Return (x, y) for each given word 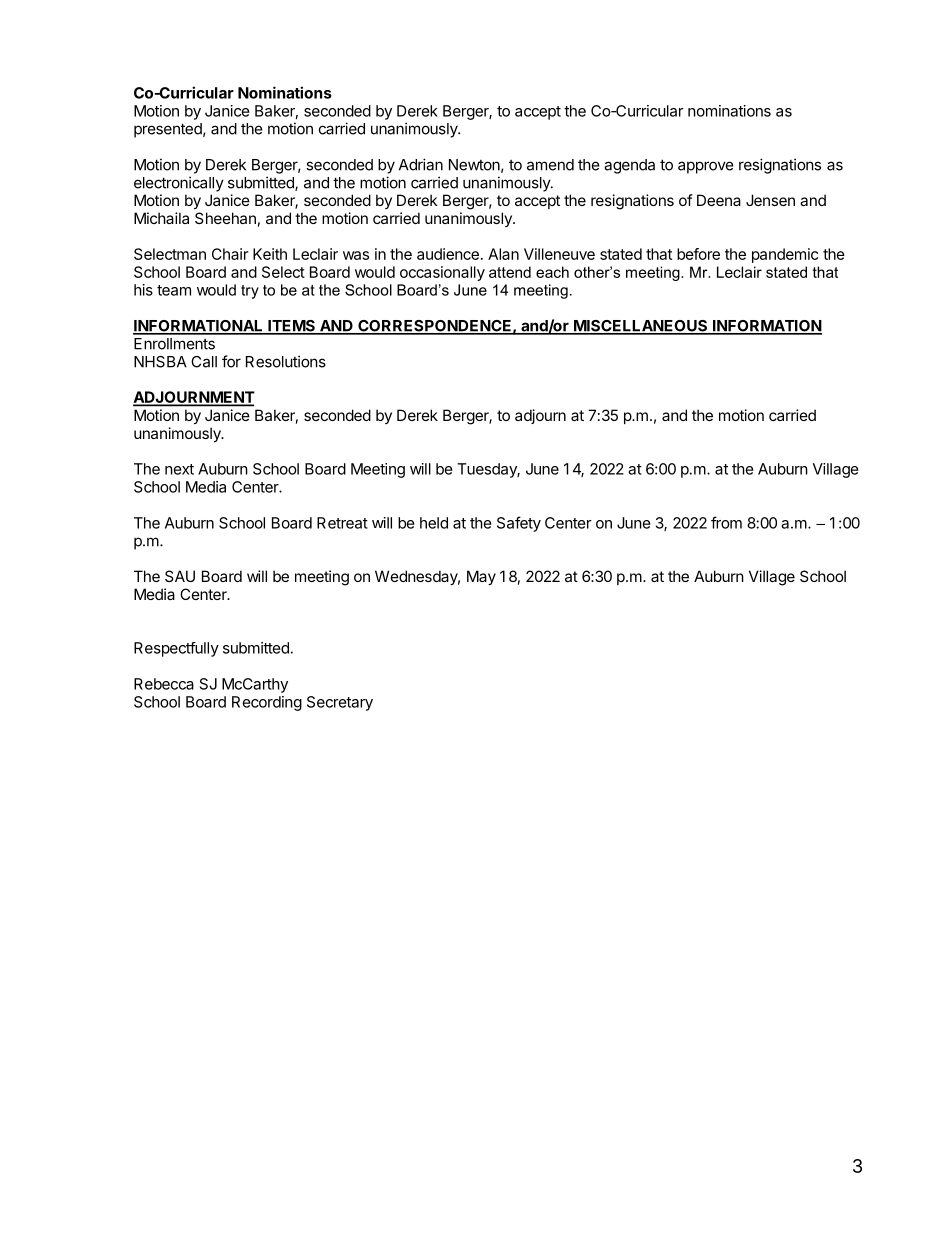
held (434, 523)
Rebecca (164, 684)
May (481, 577)
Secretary (340, 703)
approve (706, 167)
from (726, 522)
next (179, 469)
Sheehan (225, 218)
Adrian (421, 164)
